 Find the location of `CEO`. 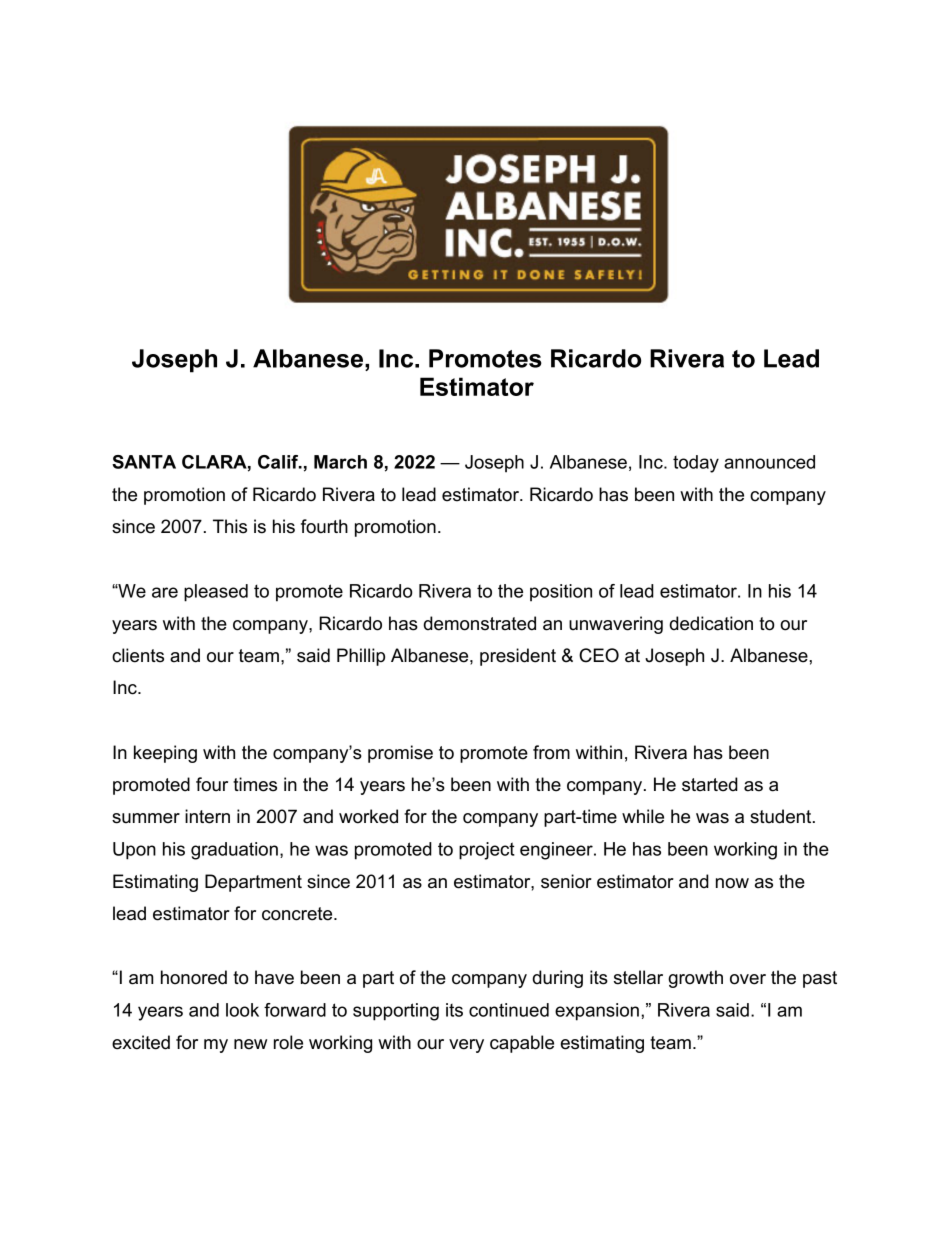

CEO is located at coordinates (599, 655).
